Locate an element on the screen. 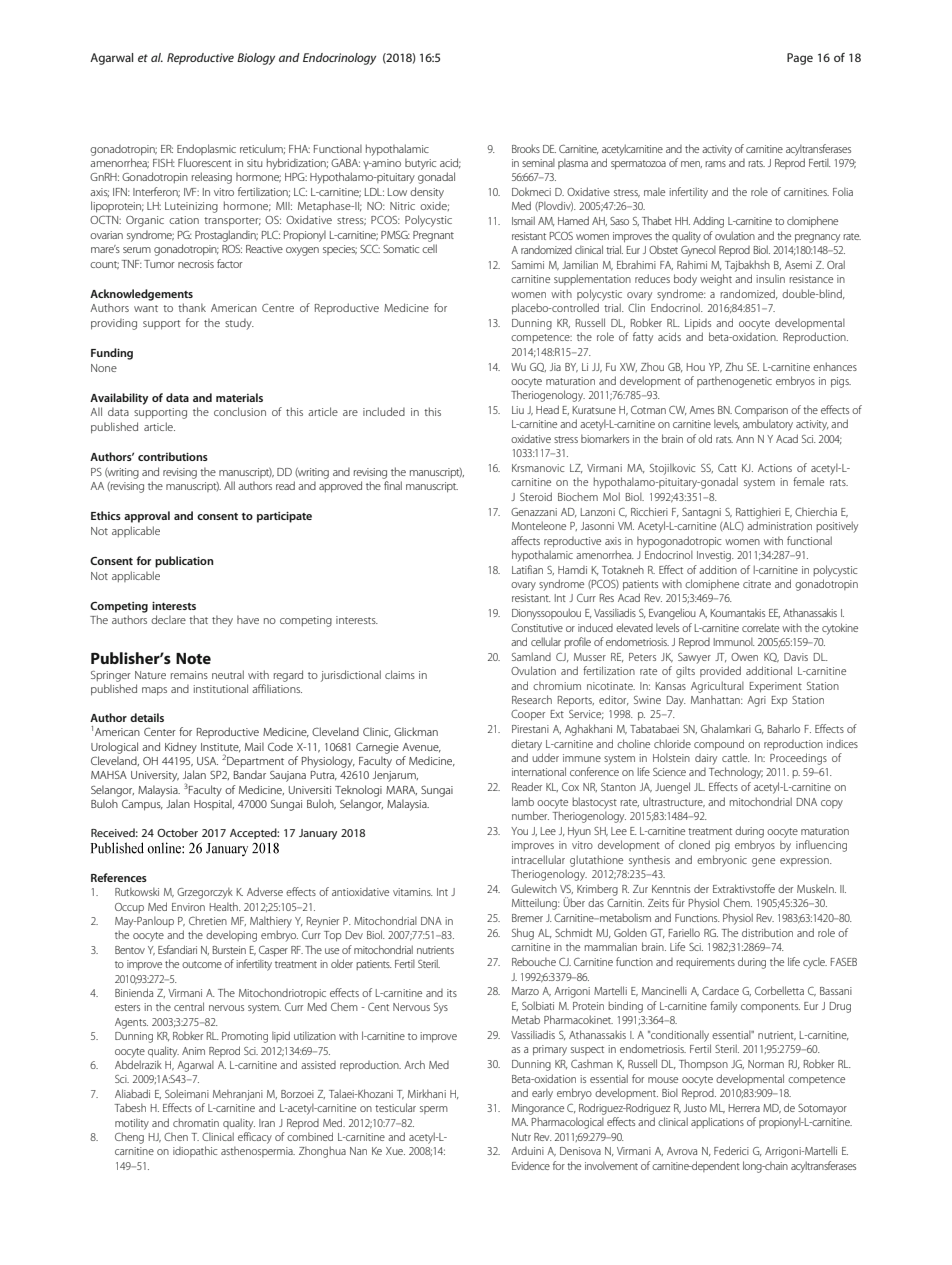 This screenshot has height=1265, width=952. contributions is located at coordinates (173, 456).
